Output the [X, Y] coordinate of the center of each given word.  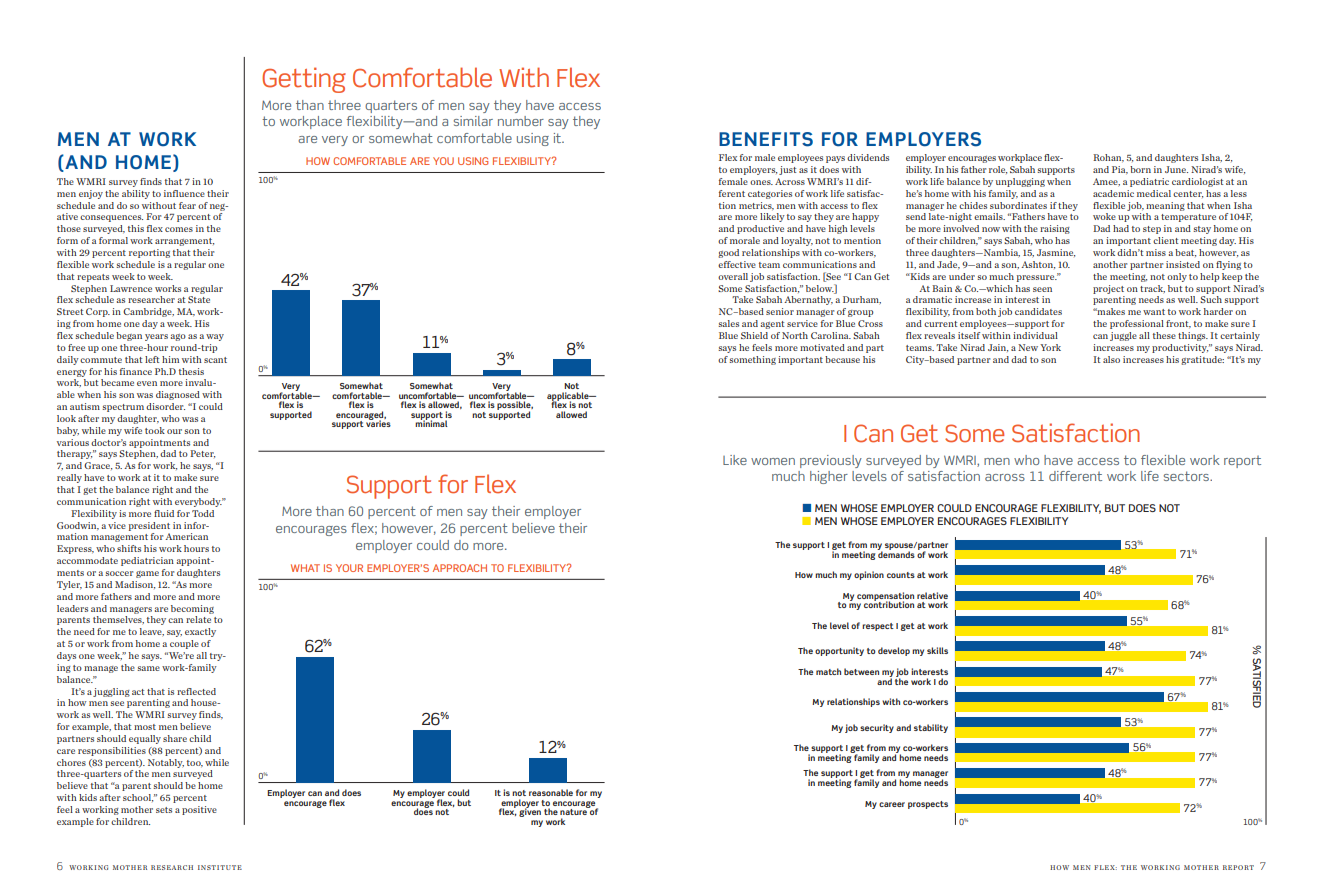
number [521, 121]
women [773, 461]
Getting [304, 80]
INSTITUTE [220, 867]
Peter [202, 454]
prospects [928, 805]
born [1140, 169]
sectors [1187, 476]
